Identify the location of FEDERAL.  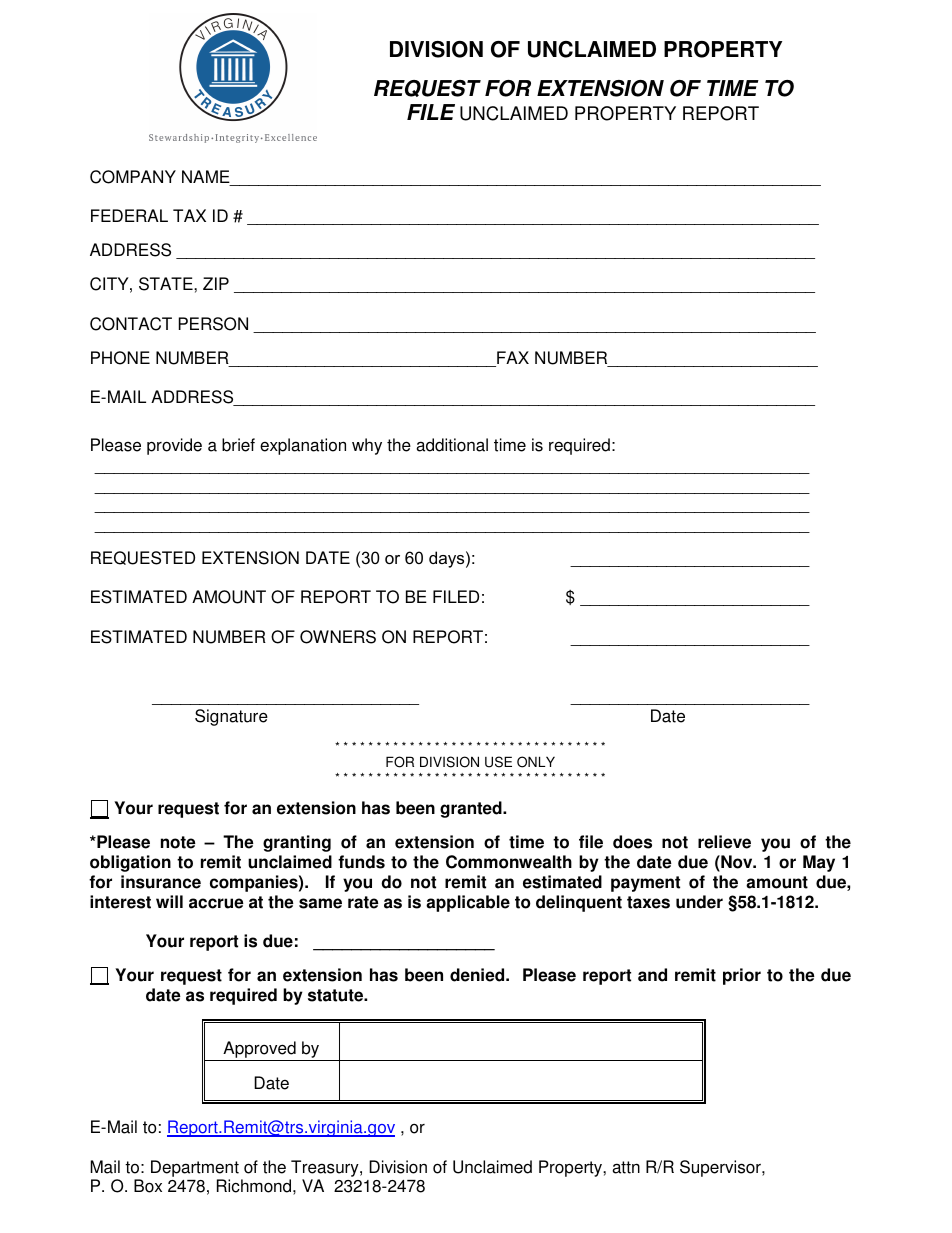
(129, 215).
